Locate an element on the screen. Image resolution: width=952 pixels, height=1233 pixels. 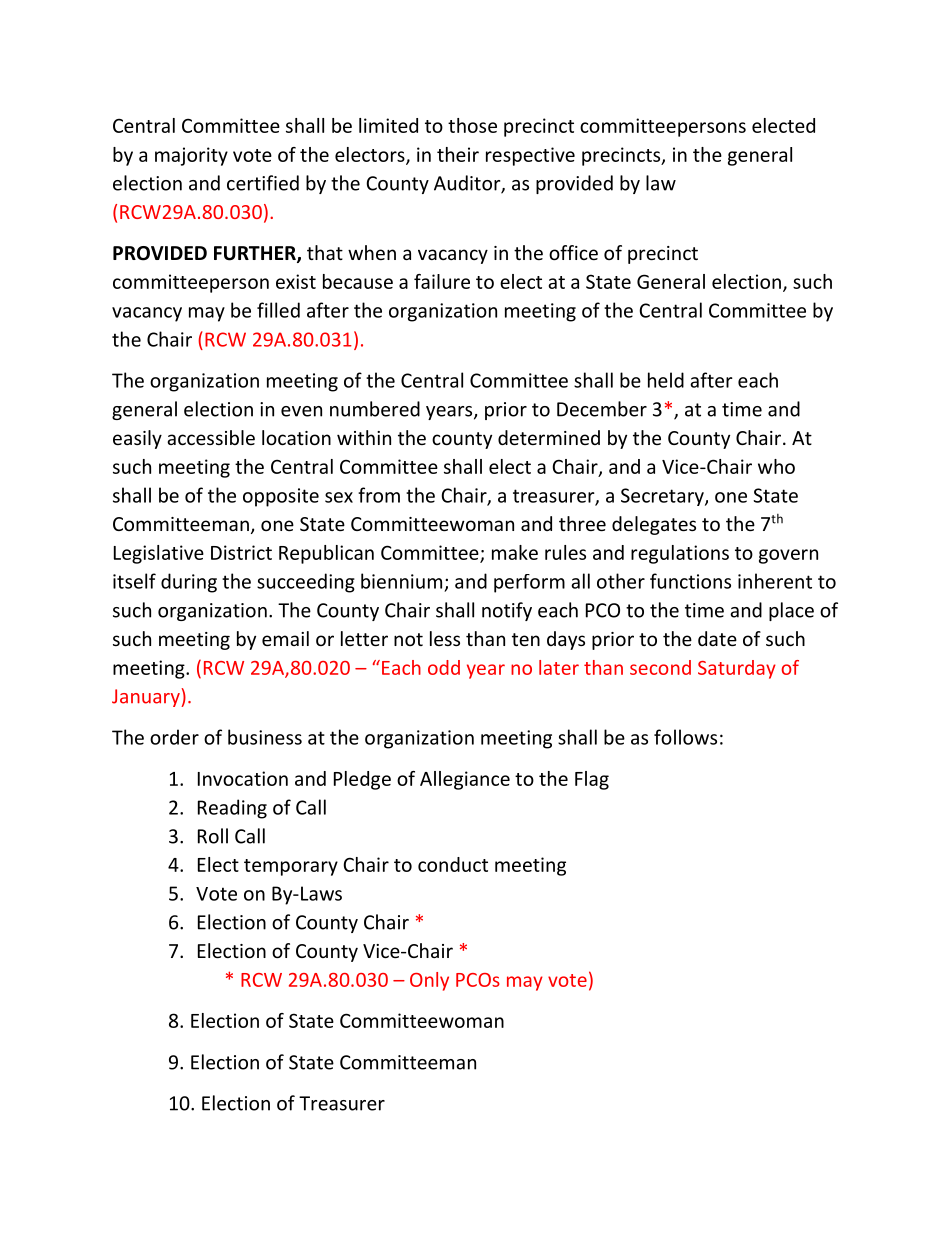
temporary is located at coordinates (291, 867).
